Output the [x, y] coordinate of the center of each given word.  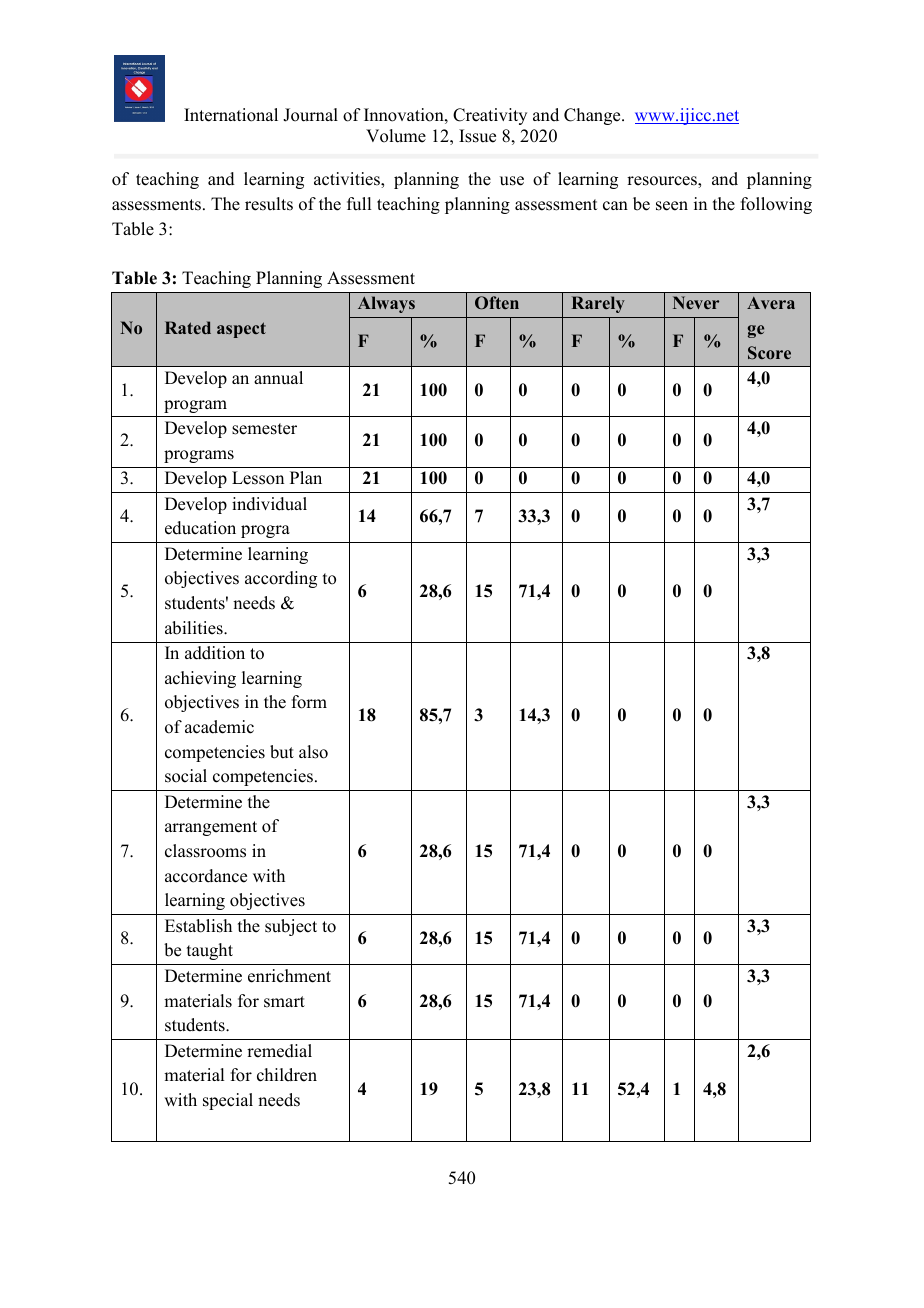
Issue [477, 136]
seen [672, 206]
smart [284, 1002]
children [287, 1075]
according [281, 579]
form [309, 702]
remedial [279, 1051]
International [231, 115]
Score [769, 353]
